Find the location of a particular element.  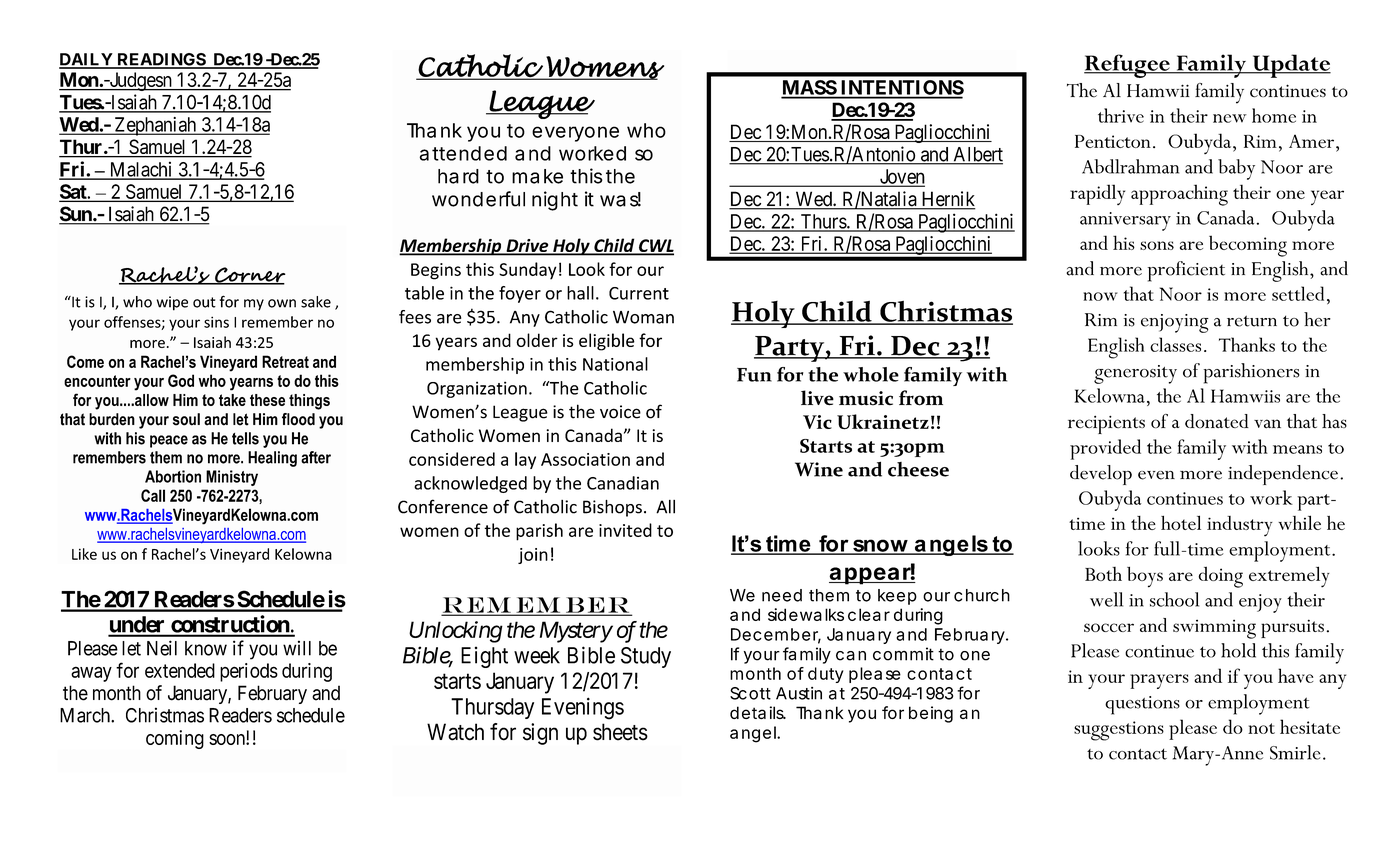

soon is located at coordinates (228, 739).
